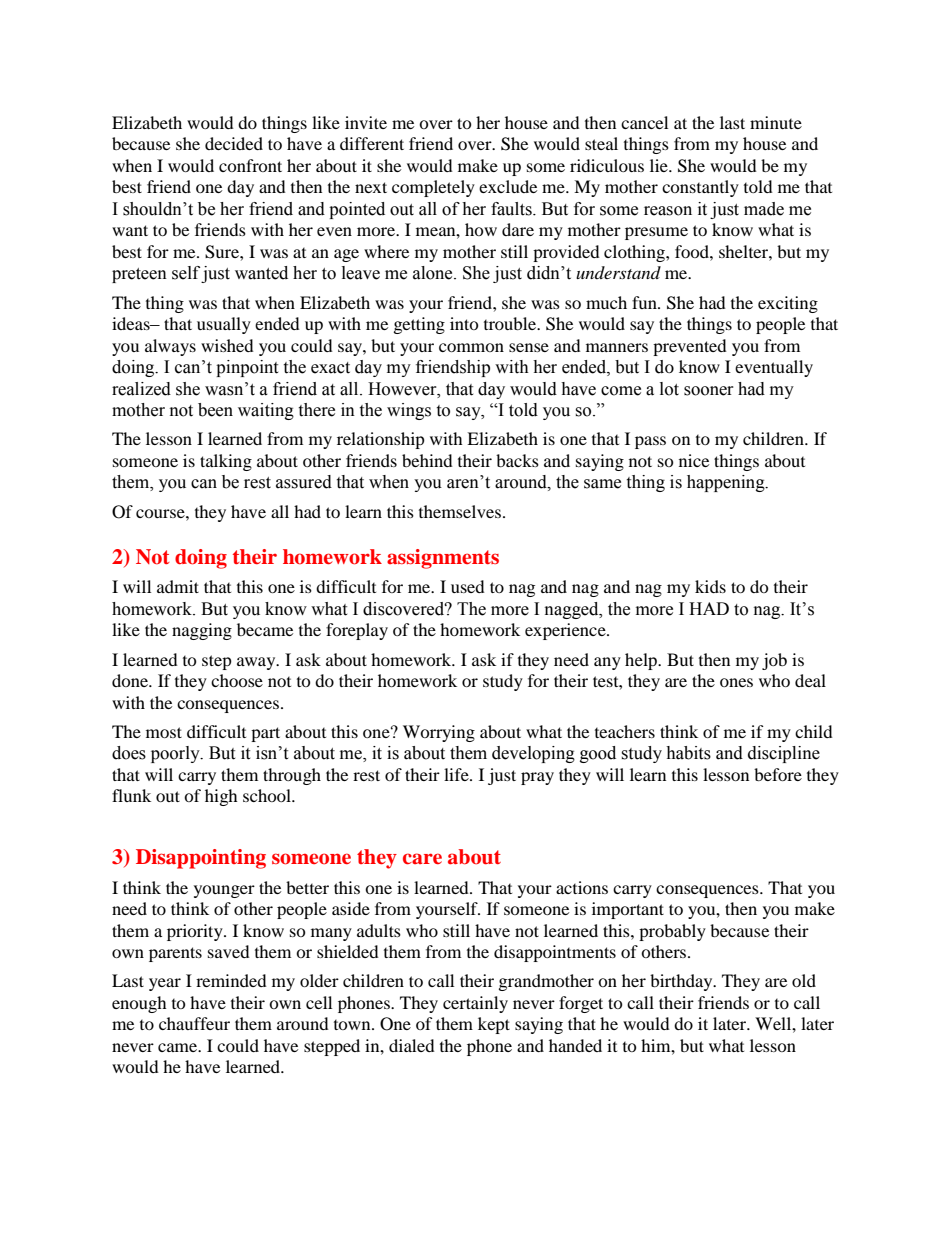 The image size is (952, 1233). I want to click on decided, so click(234, 143).
